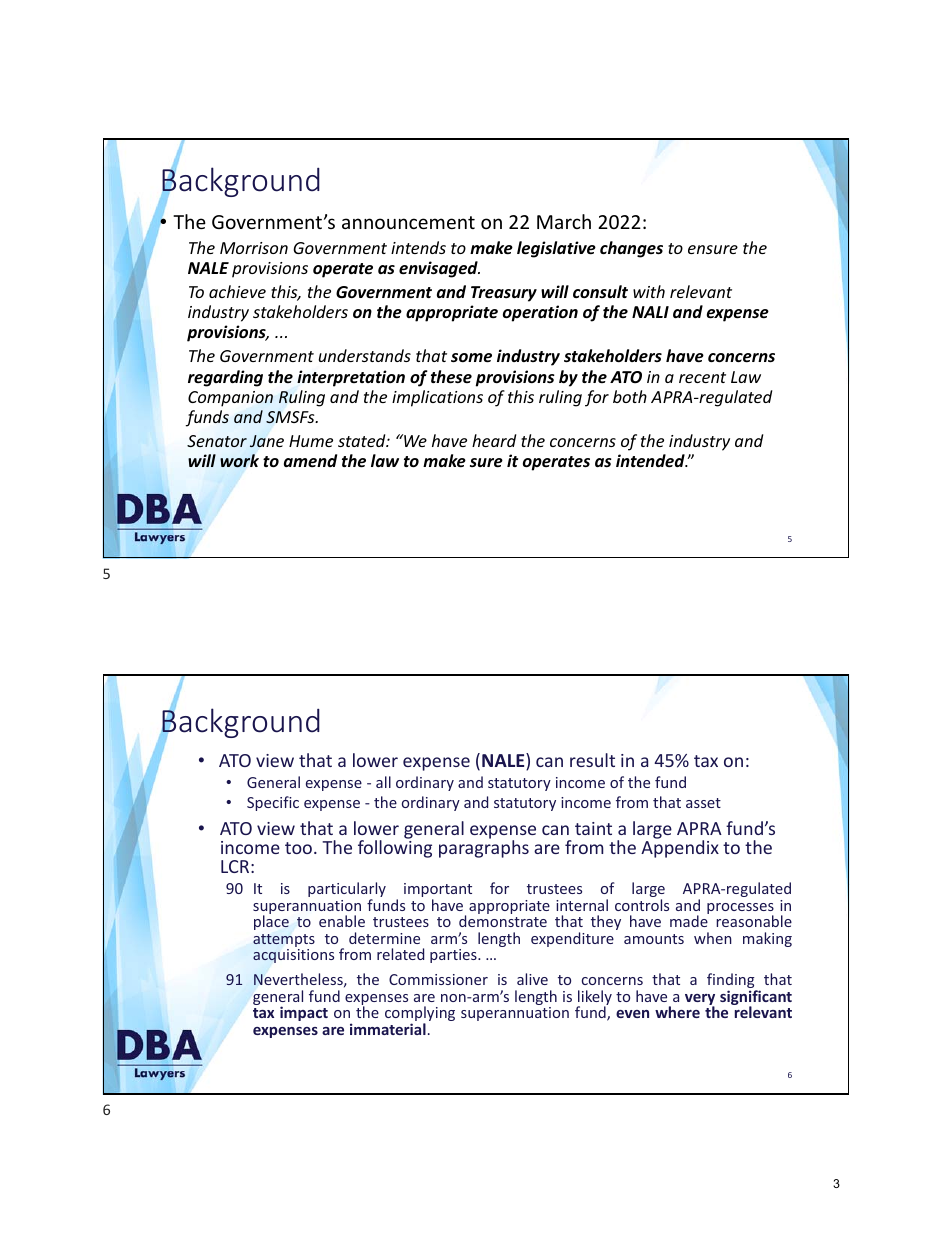  I want to click on recent, so click(702, 377).
